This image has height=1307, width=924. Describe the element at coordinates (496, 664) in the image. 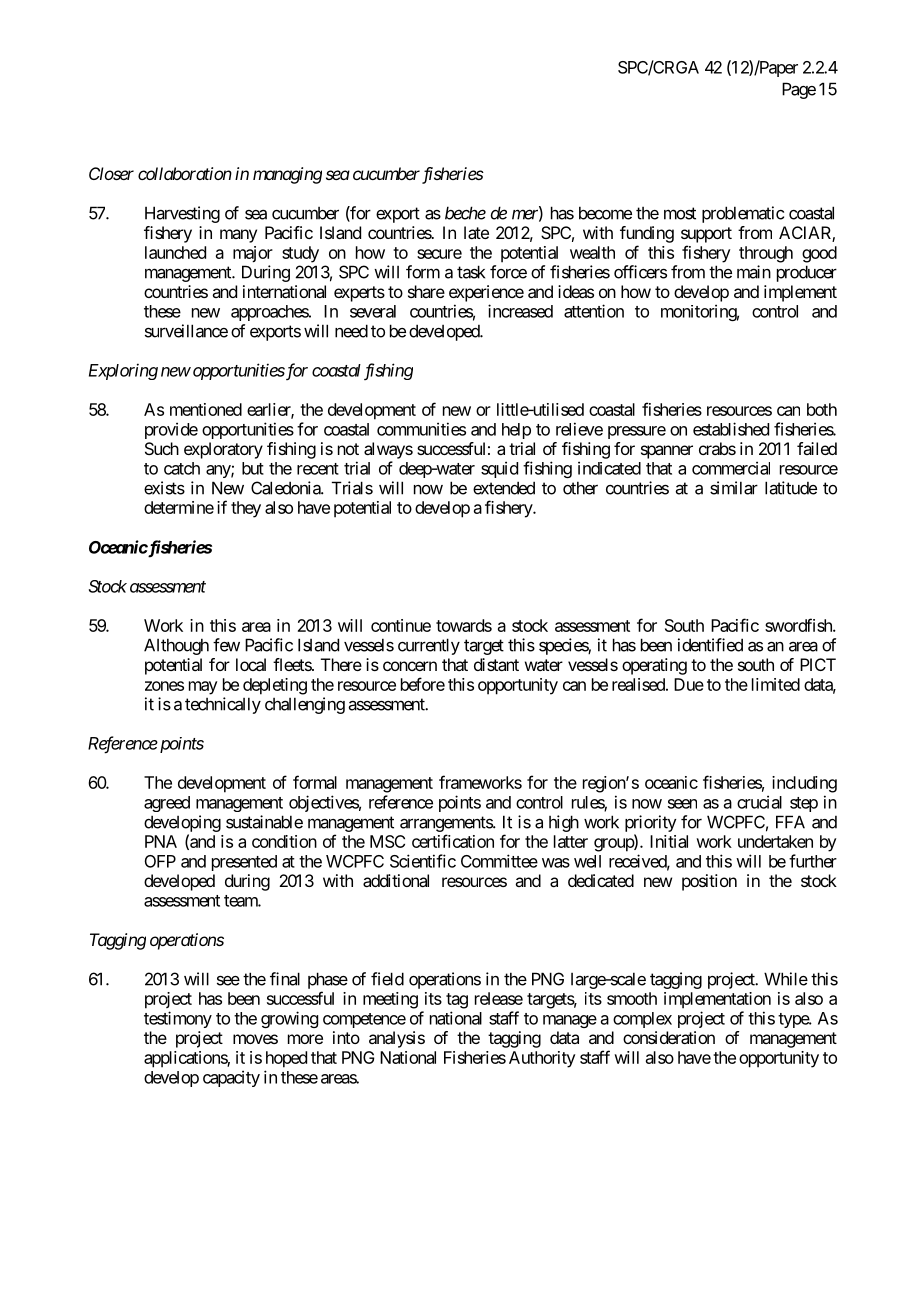

I see `distant` at that location.
